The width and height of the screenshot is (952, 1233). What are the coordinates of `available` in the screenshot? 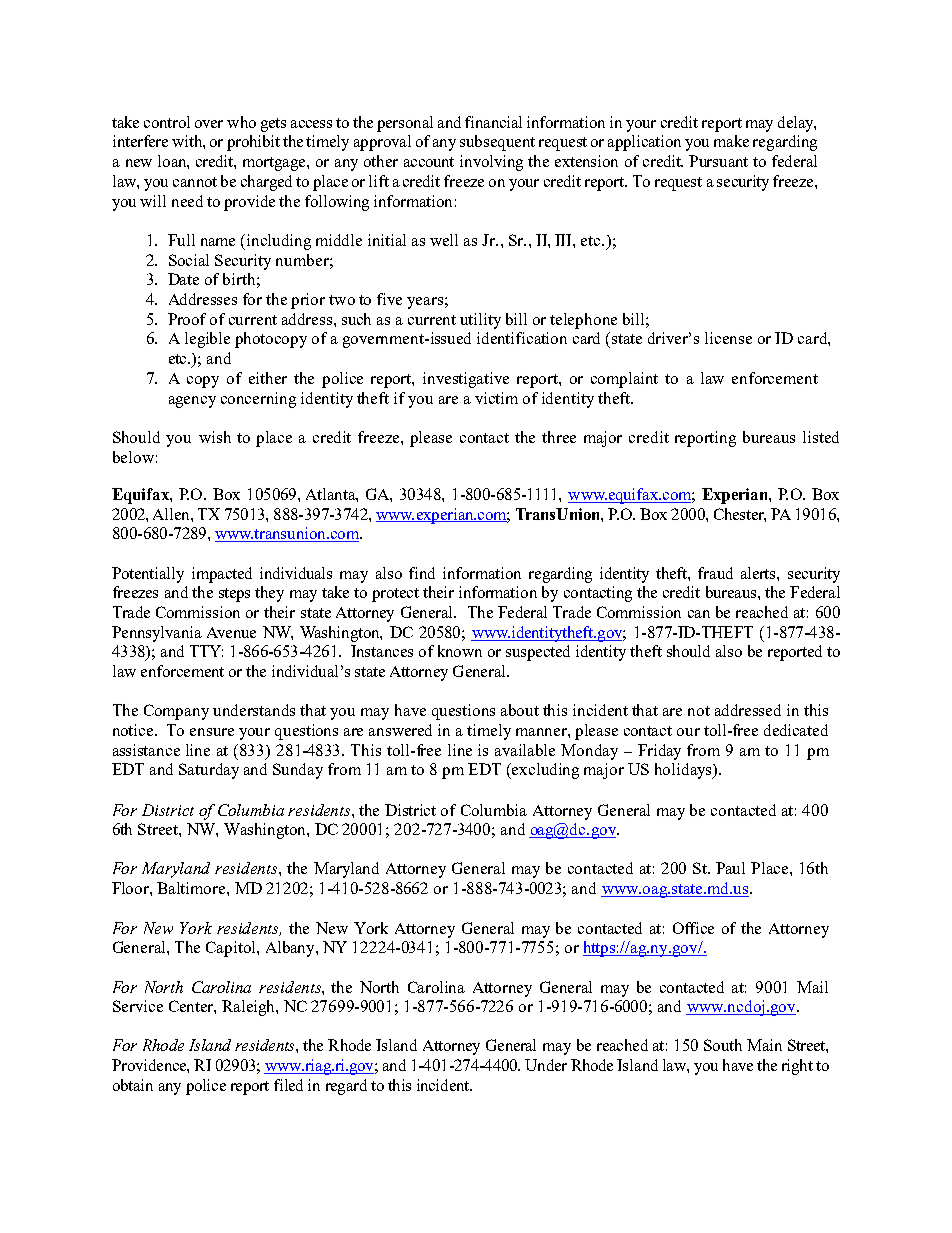 It's located at (525, 750).
